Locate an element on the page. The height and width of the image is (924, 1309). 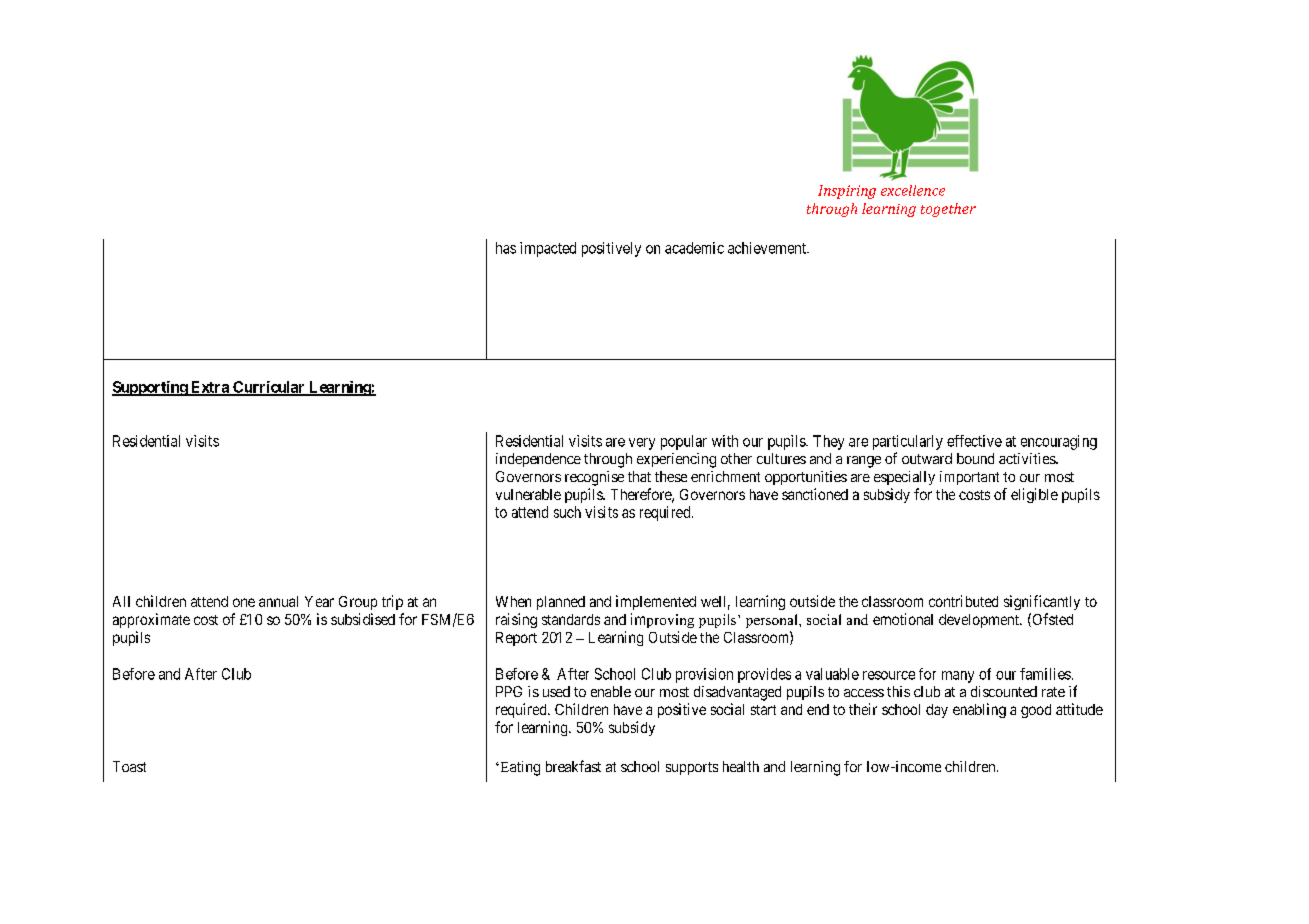
standards is located at coordinates (571, 619).
